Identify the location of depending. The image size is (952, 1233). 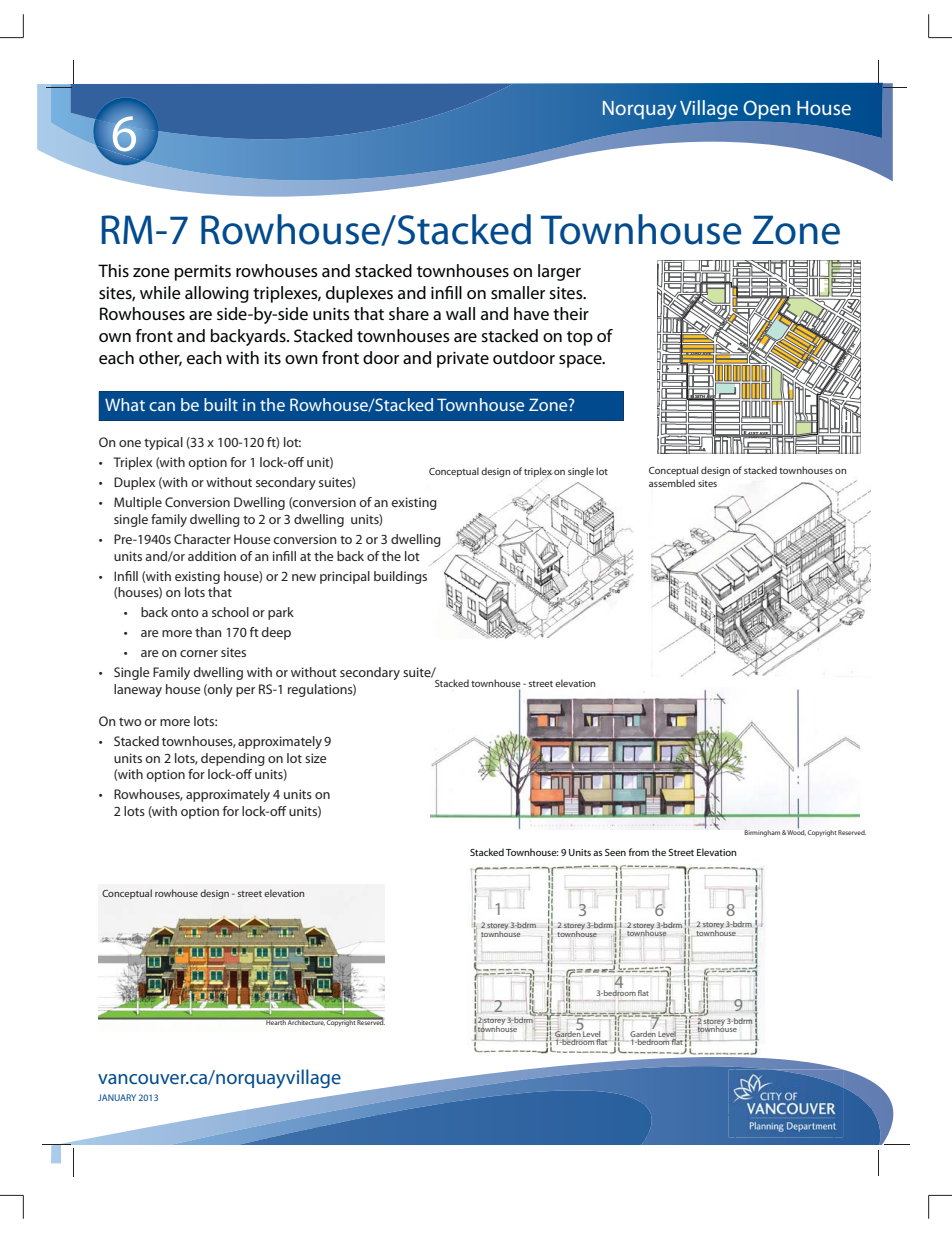
(233, 759).
